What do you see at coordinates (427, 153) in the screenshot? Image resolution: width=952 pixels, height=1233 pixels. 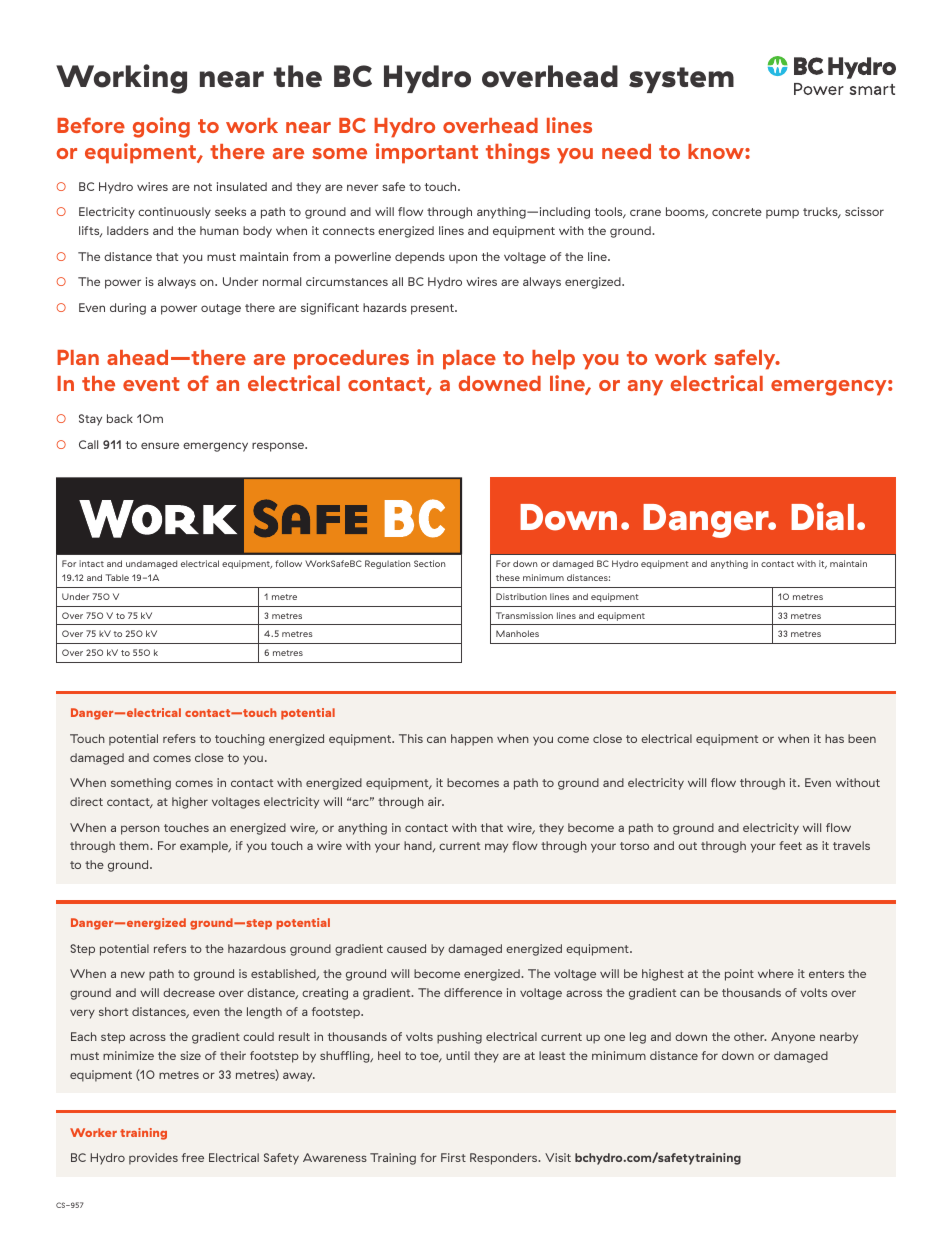 I see `important` at bounding box center [427, 153].
